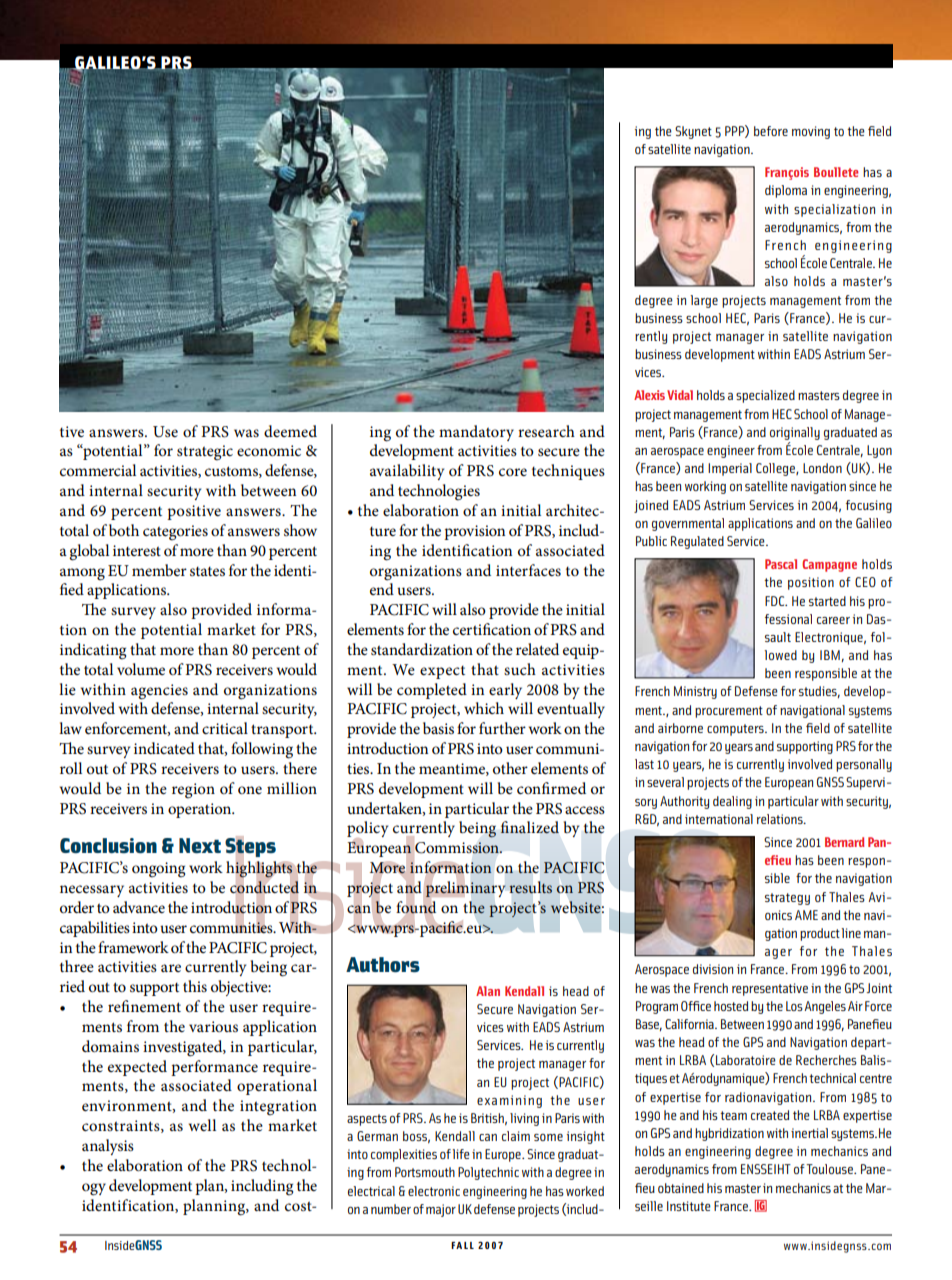 The image size is (952, 1280). Describe the element at coordinates (786, 191) in the screenshot. I see `diploma` at that location.
